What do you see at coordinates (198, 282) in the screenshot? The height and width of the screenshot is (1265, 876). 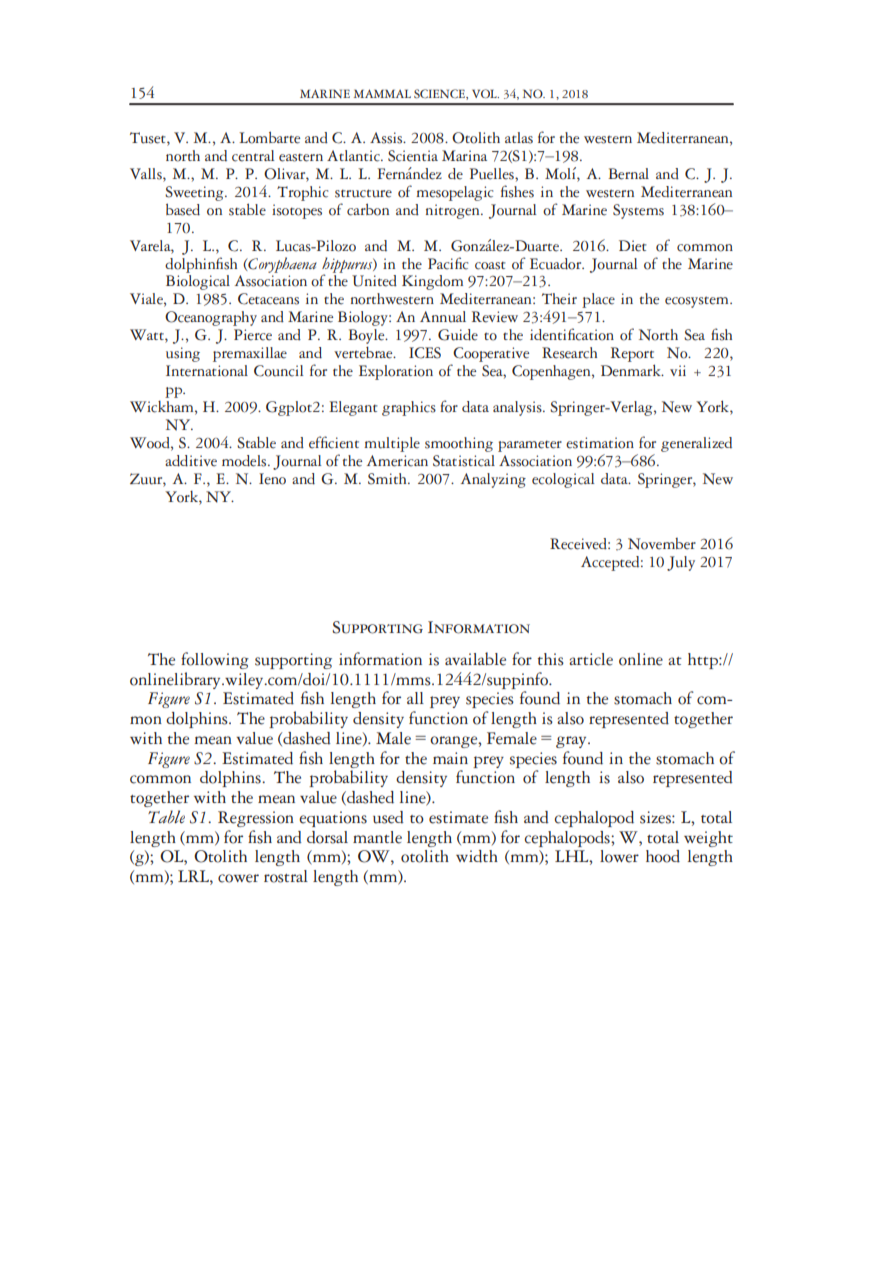 I see `Biological` at bounding box center [198, 282].
